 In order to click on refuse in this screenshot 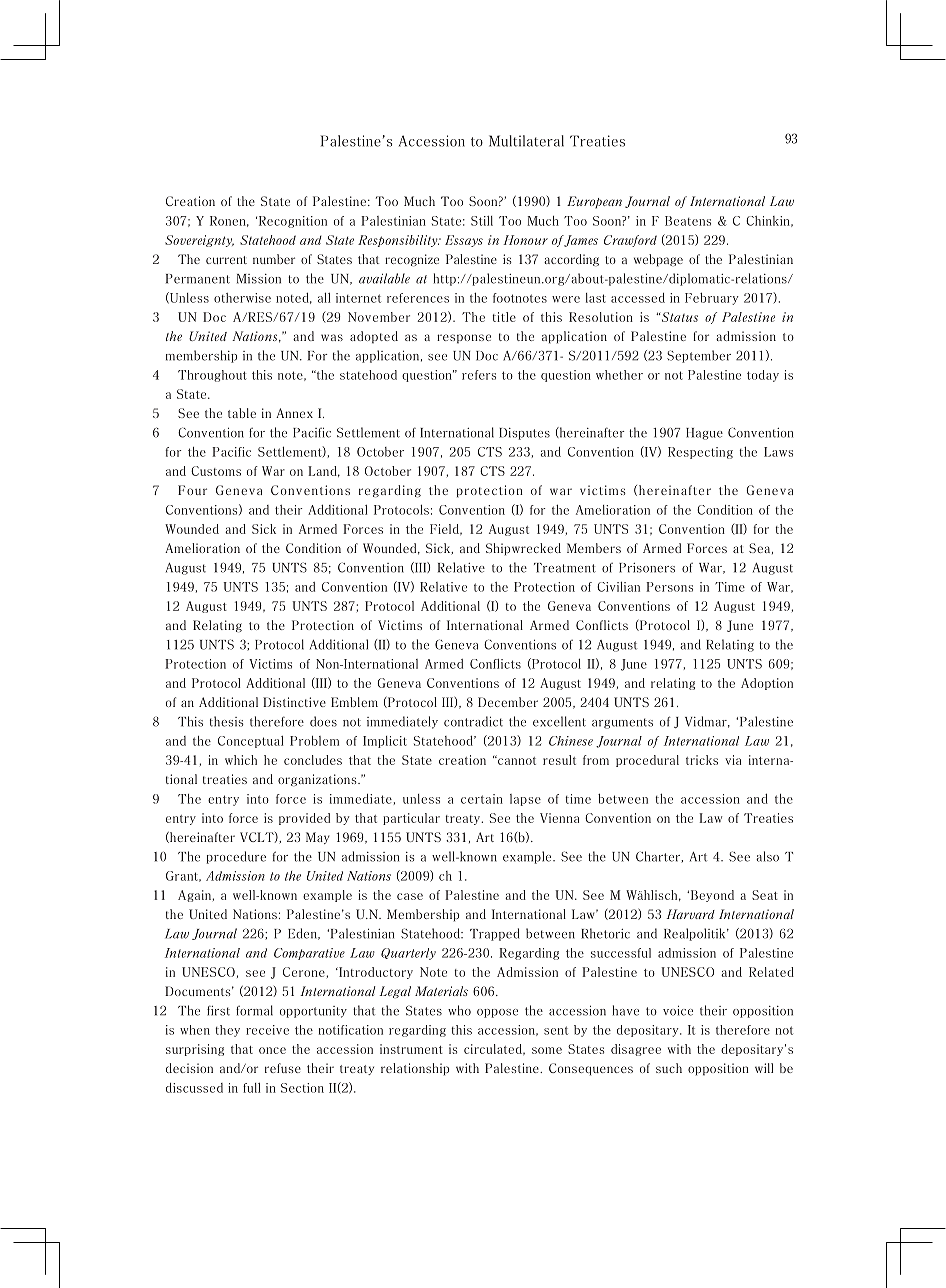, I will do `click(283, 1068)`.
